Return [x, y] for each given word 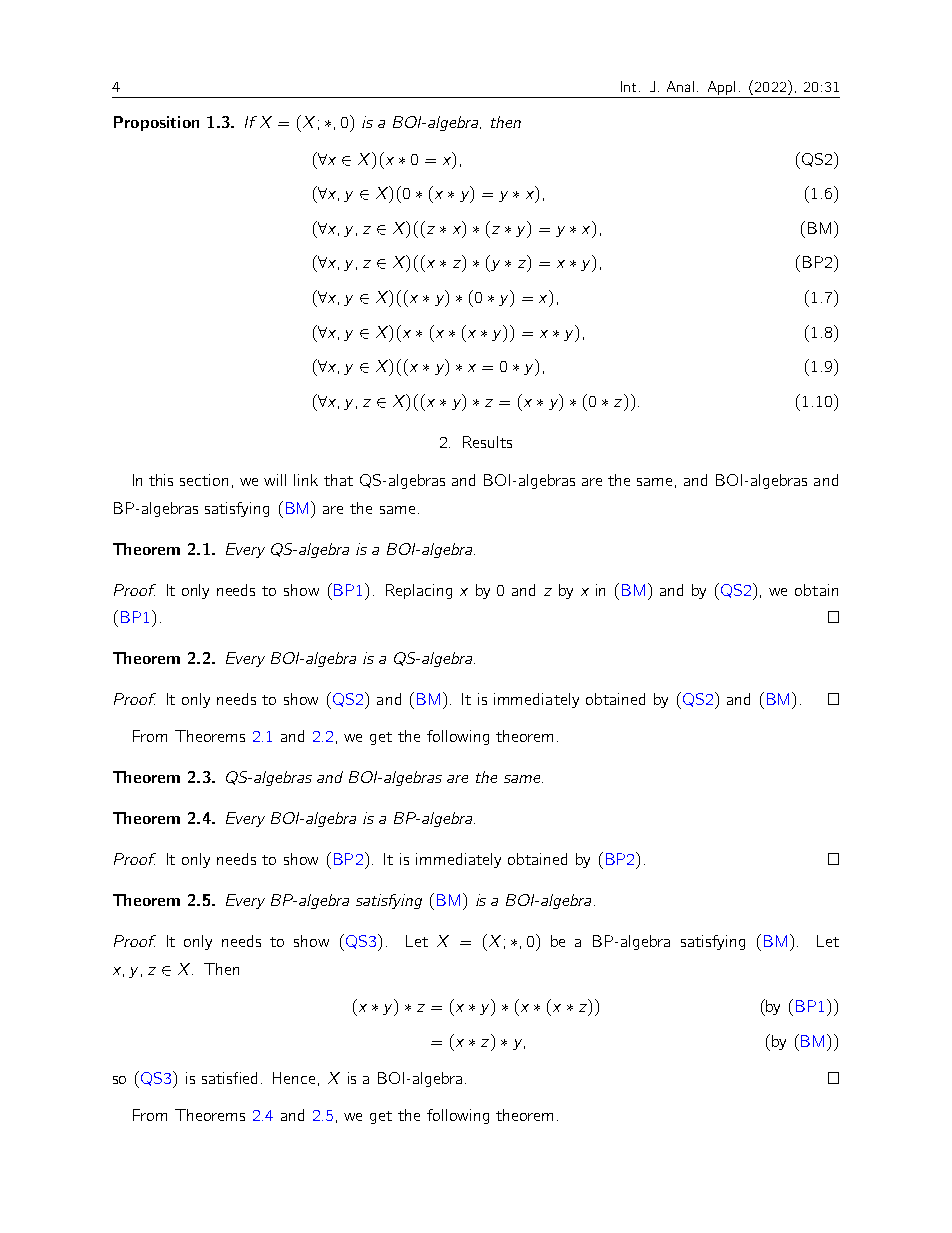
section [204, 480]
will [275, 480]
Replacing [419, 591]
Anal [680, 86]
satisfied [229, 1078]
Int [628, 86]
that [338, 480]
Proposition [156, 123]
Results [487, 442]
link [306, 480]
